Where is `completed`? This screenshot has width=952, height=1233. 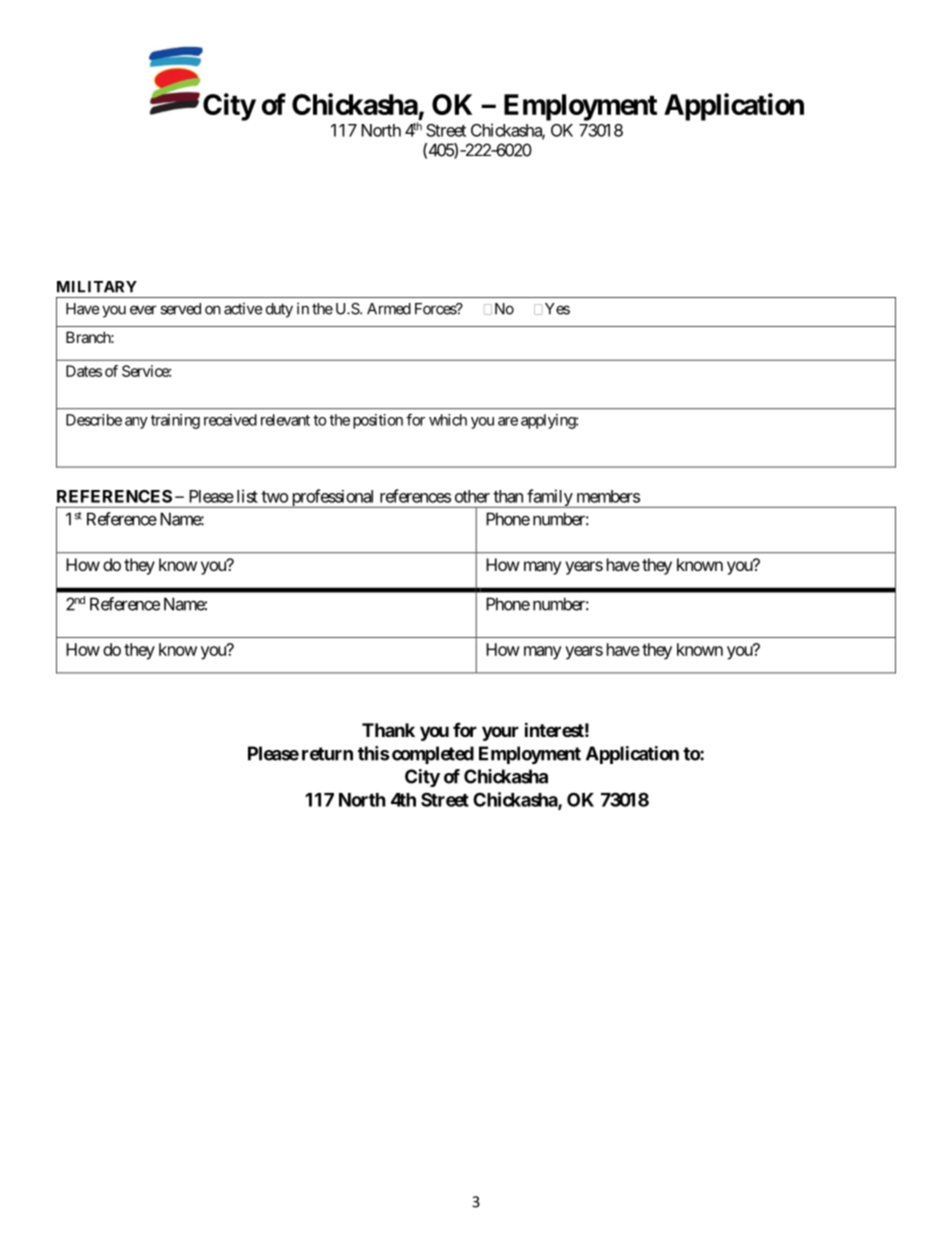 completed is located at coordinates (433, 755).
